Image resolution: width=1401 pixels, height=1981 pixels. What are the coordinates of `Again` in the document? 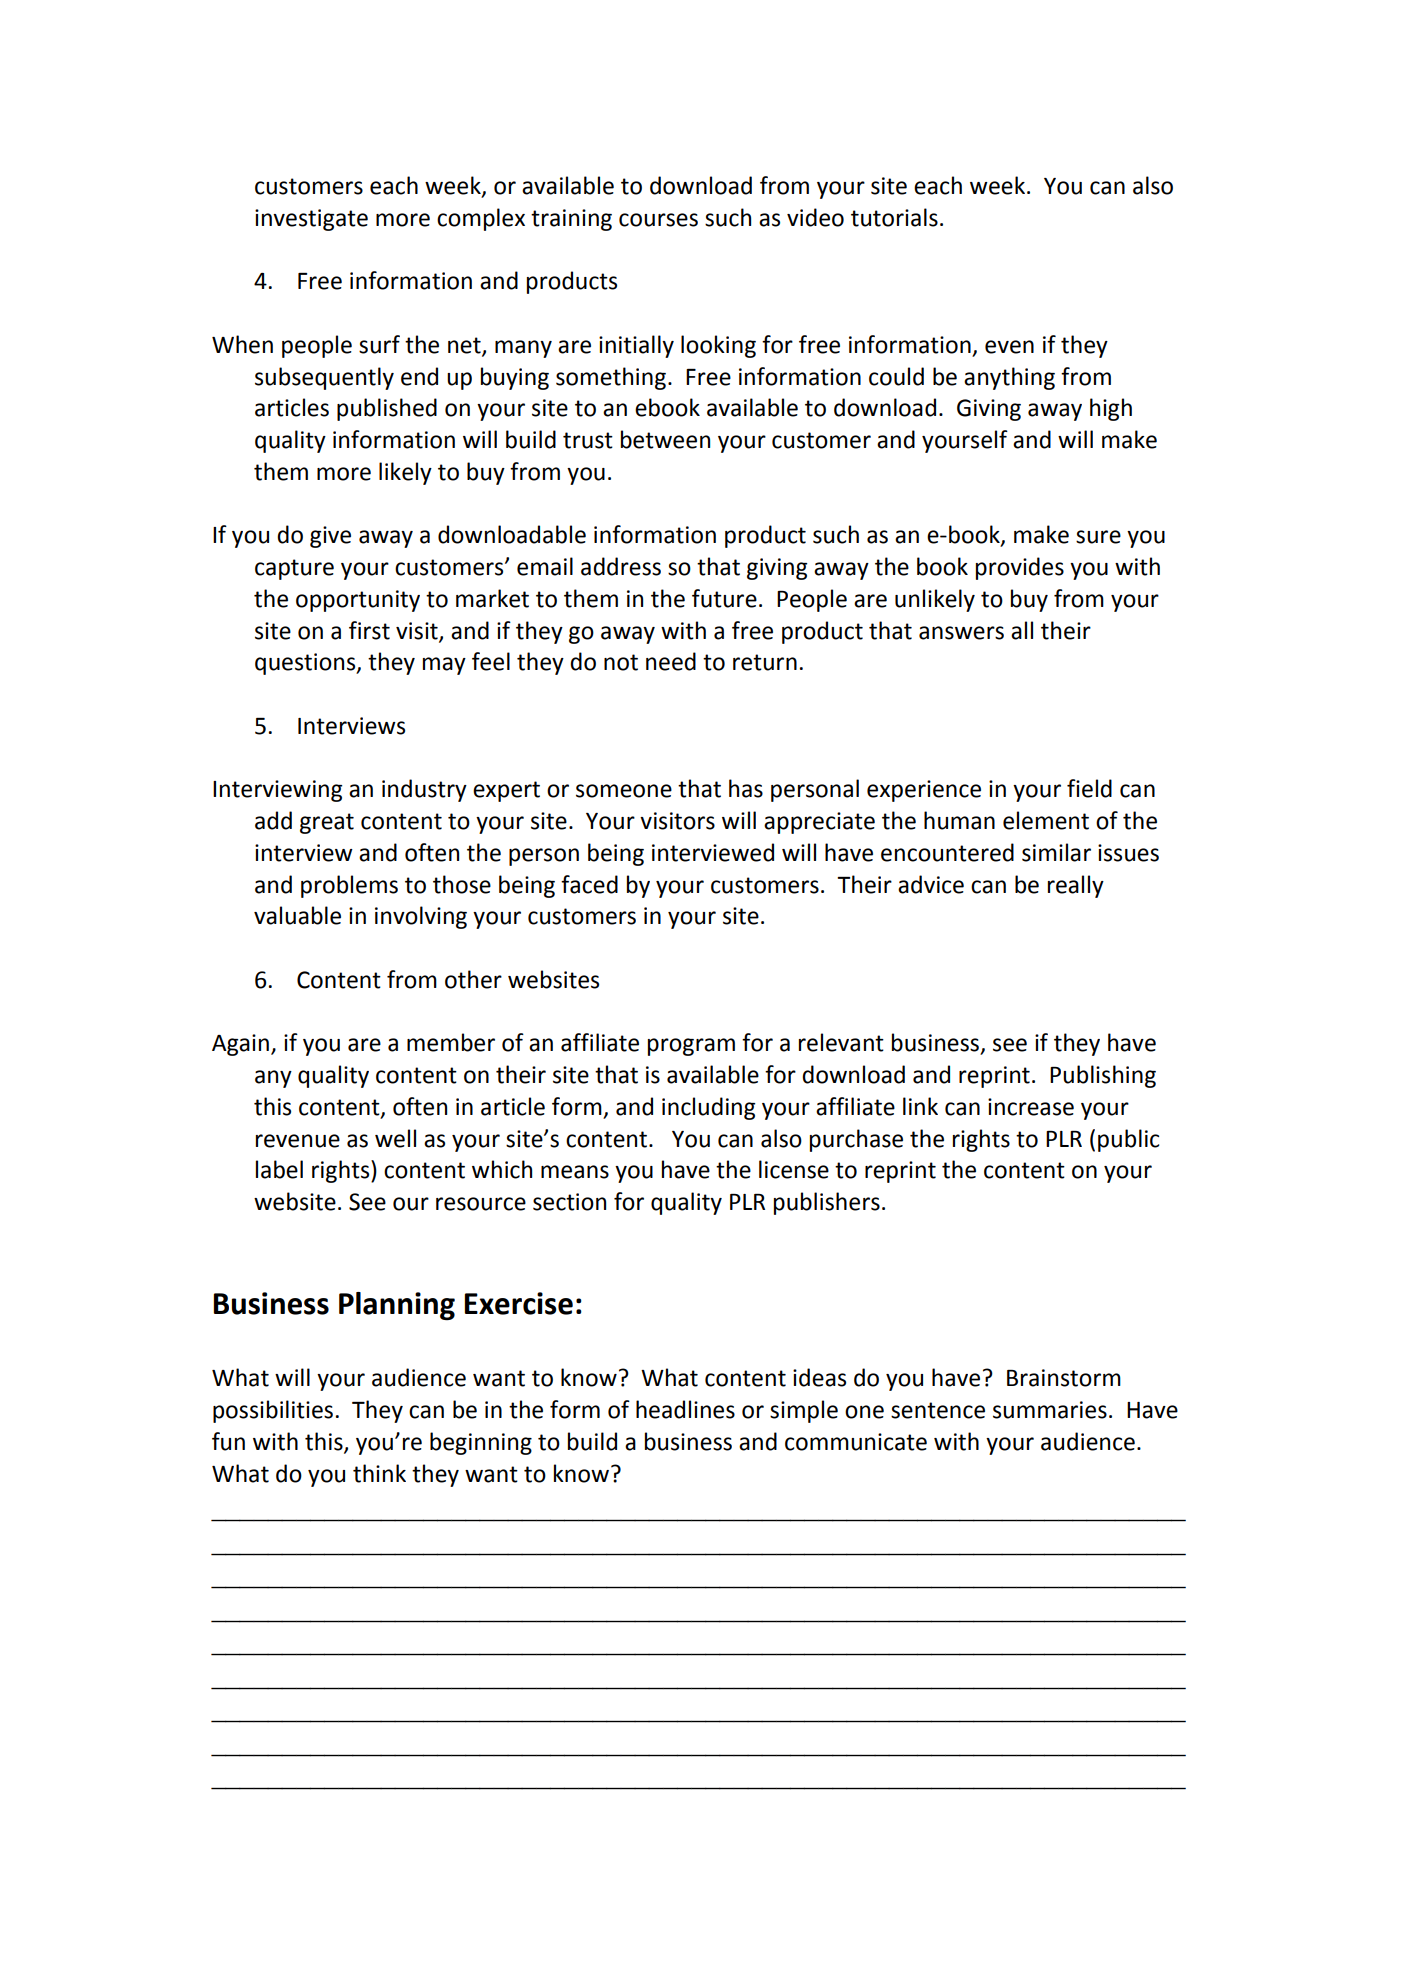 It's located at (240, 1045).
